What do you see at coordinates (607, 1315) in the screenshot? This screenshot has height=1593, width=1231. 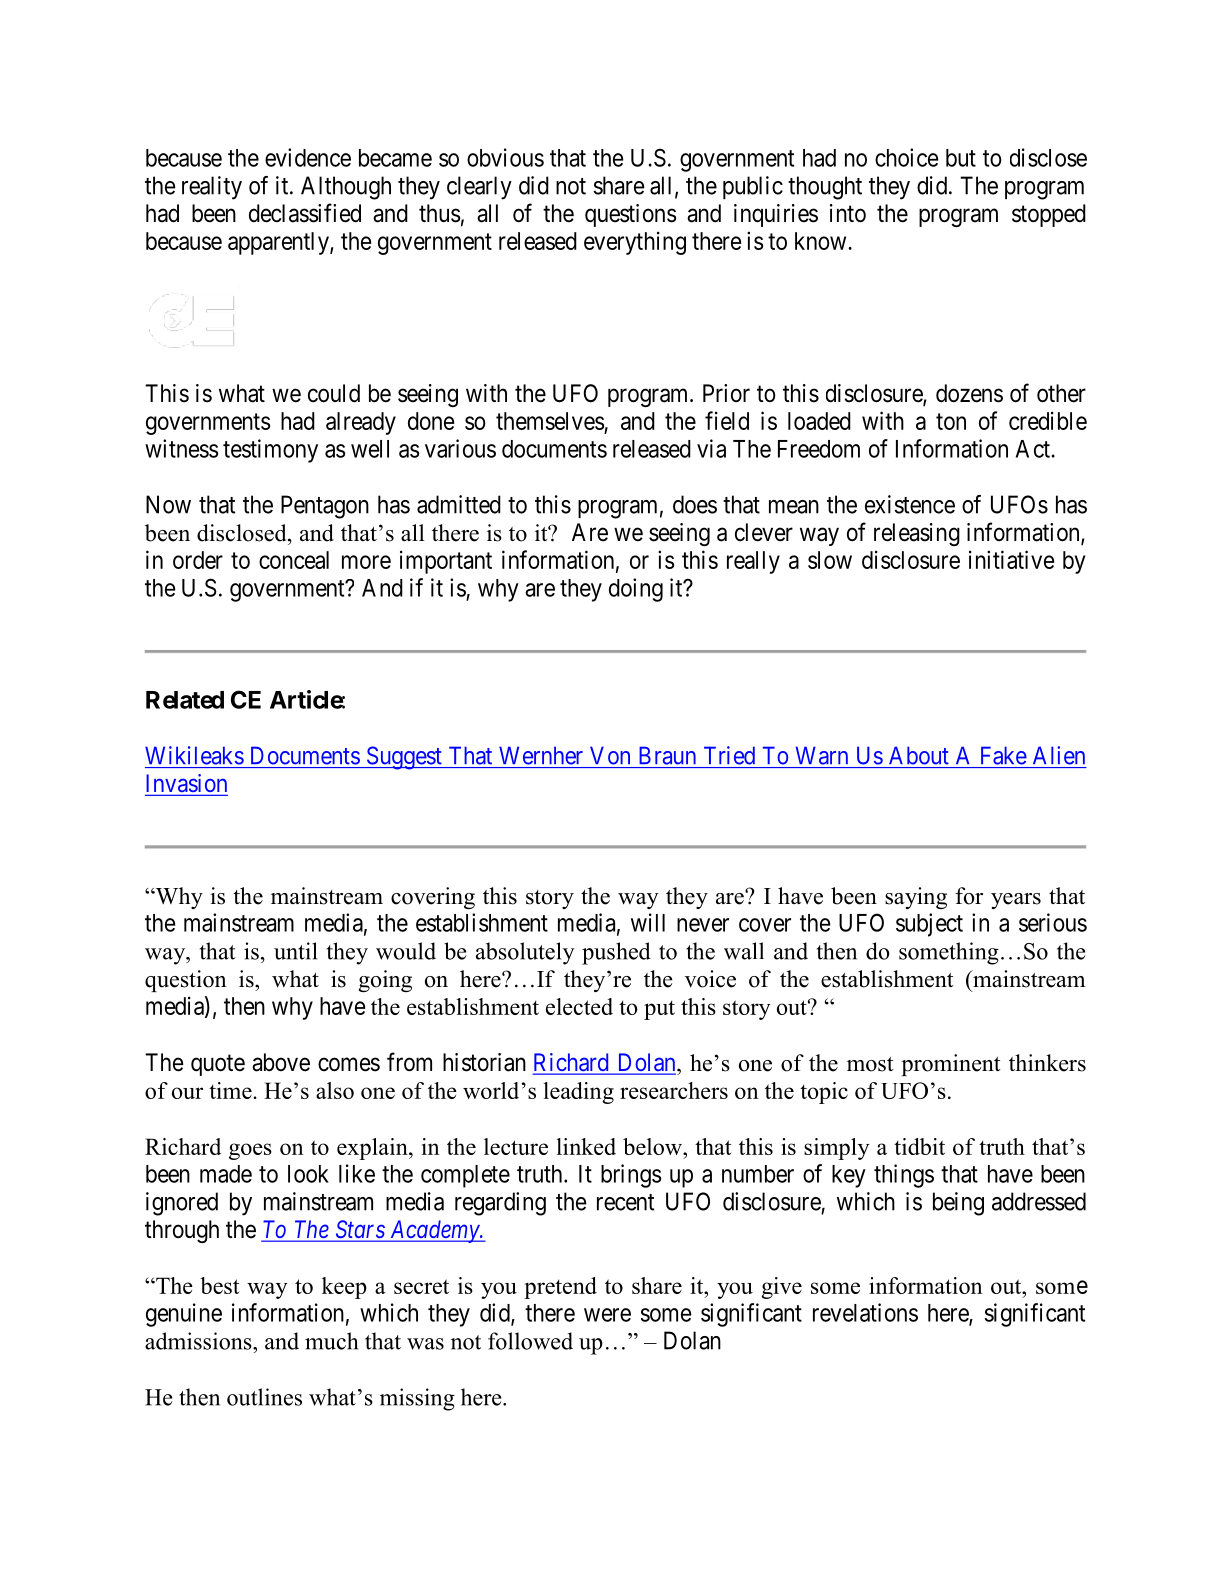 I see `were` at bounding box center [607, 1315].
